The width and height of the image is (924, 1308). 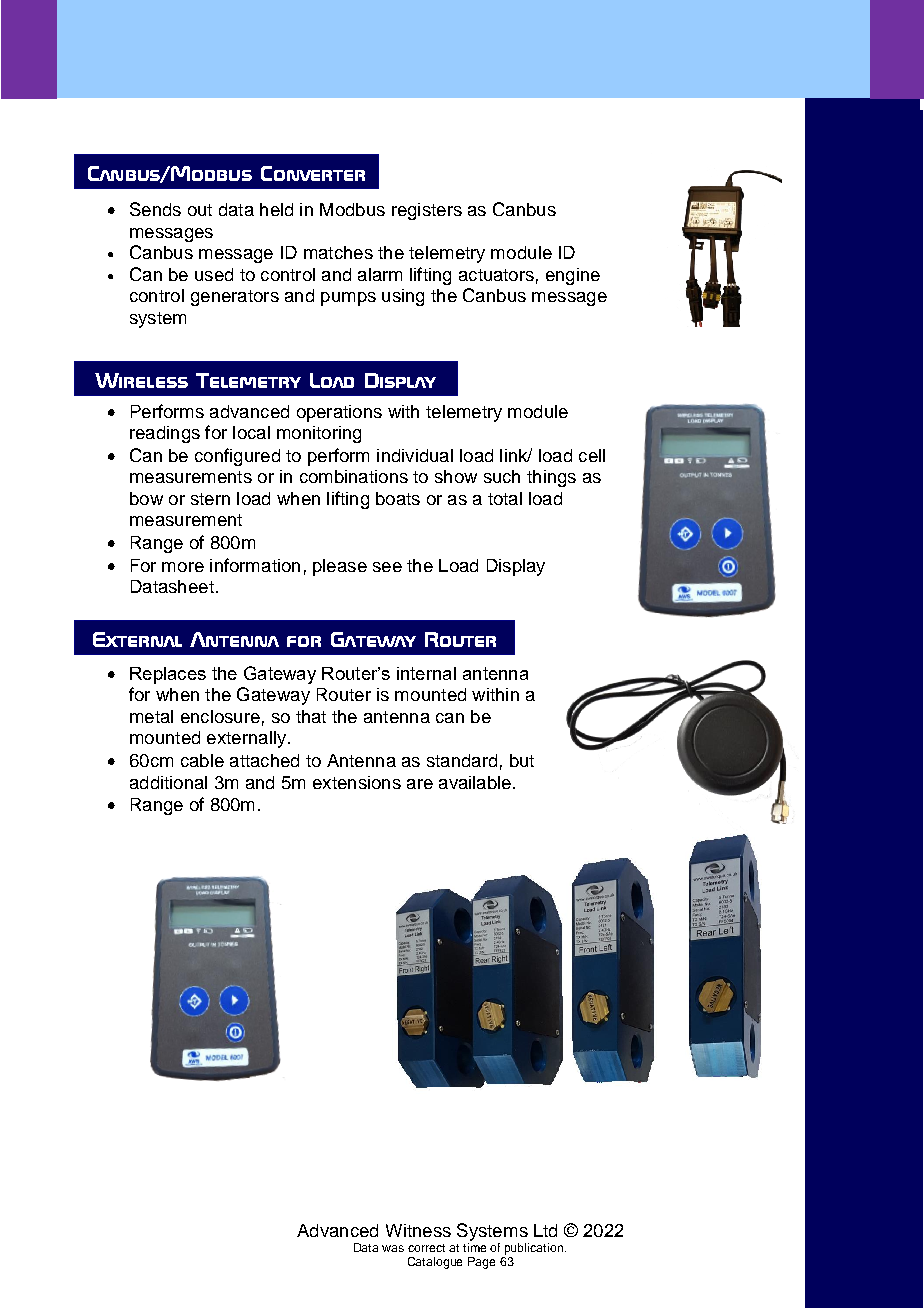 What do you see at coordinates (393, 1248) in the image?
I see `was` at bounding box center [393, 1248].
